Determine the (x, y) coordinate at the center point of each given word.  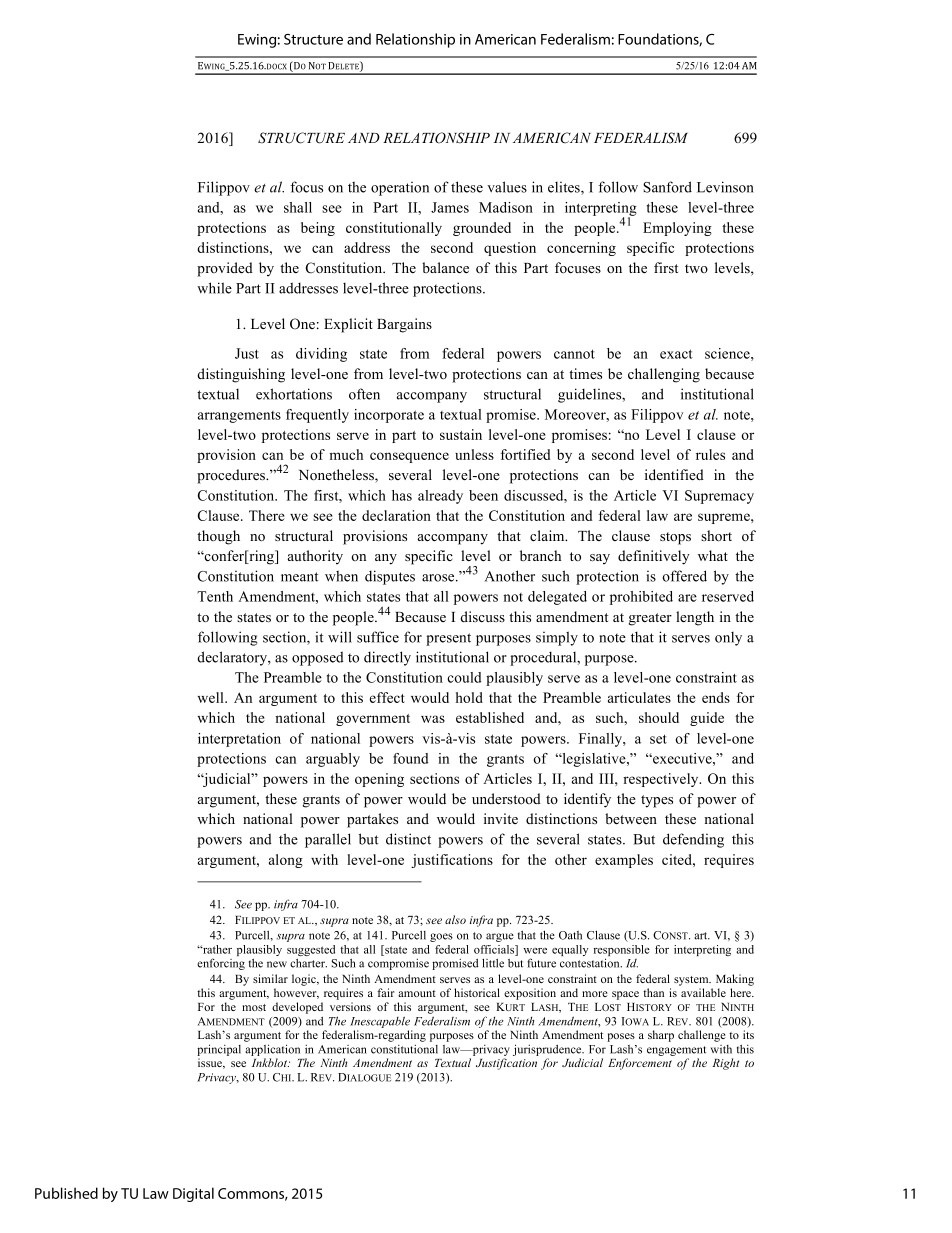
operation (400, 189)
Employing (677, 229)
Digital (193, 1194)
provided (225, 269)
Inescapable (380, 1022)
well (211, 697)
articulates (639, 697)
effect (387, 697)
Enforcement (640, 1064)
